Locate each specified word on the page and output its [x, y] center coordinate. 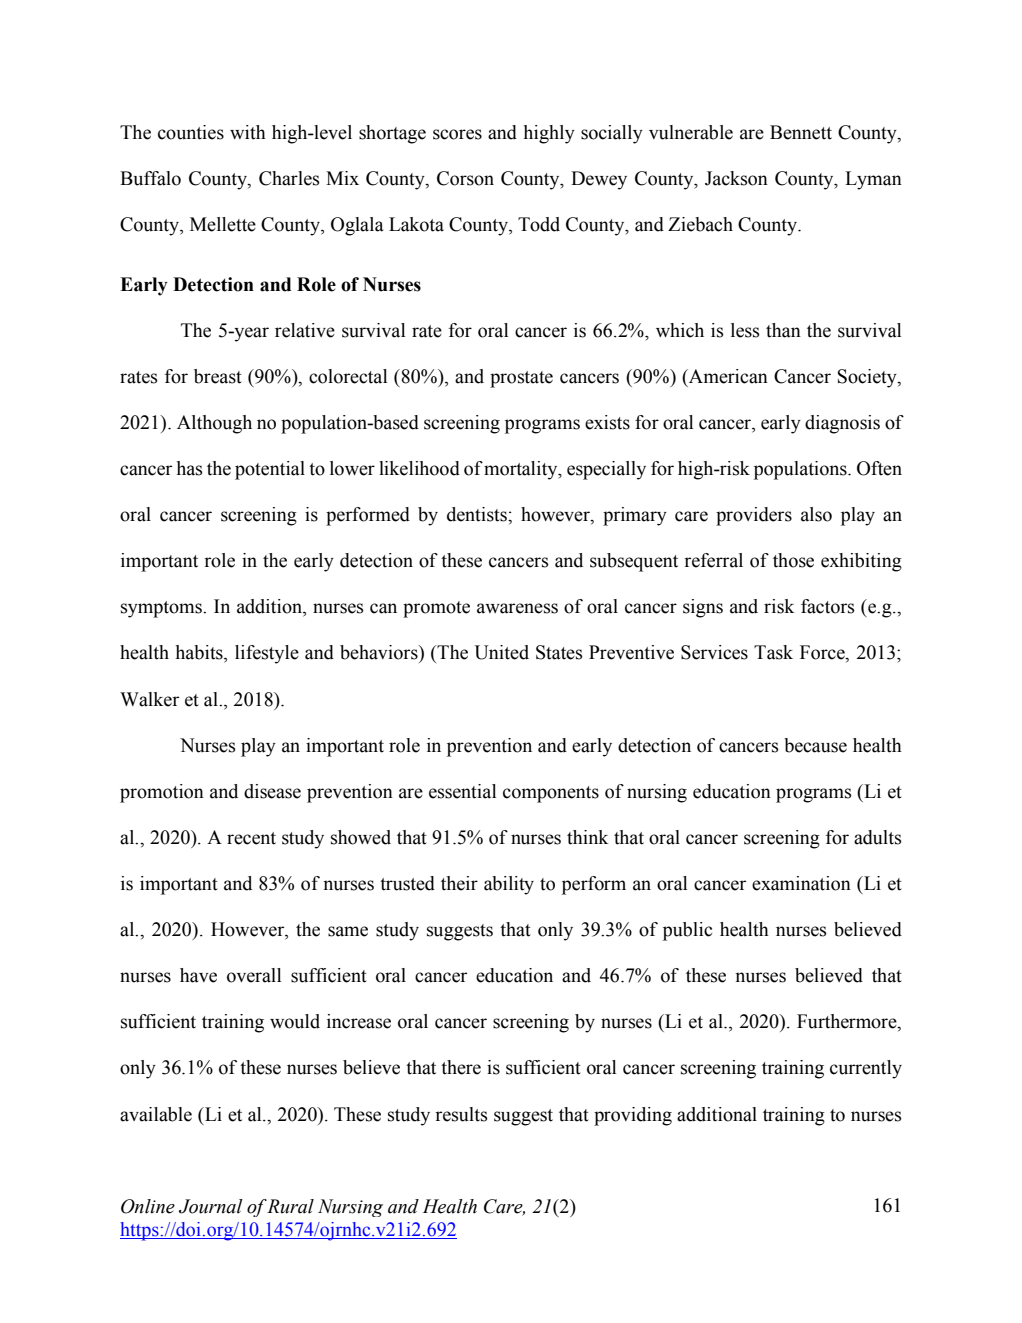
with [248, 132]
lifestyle [267, 654]
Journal [211, 1206]
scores [457, 134]
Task [773, 652]
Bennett [801, 132]
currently [866, 1069]
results [461, 1114]
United [501, 652]
